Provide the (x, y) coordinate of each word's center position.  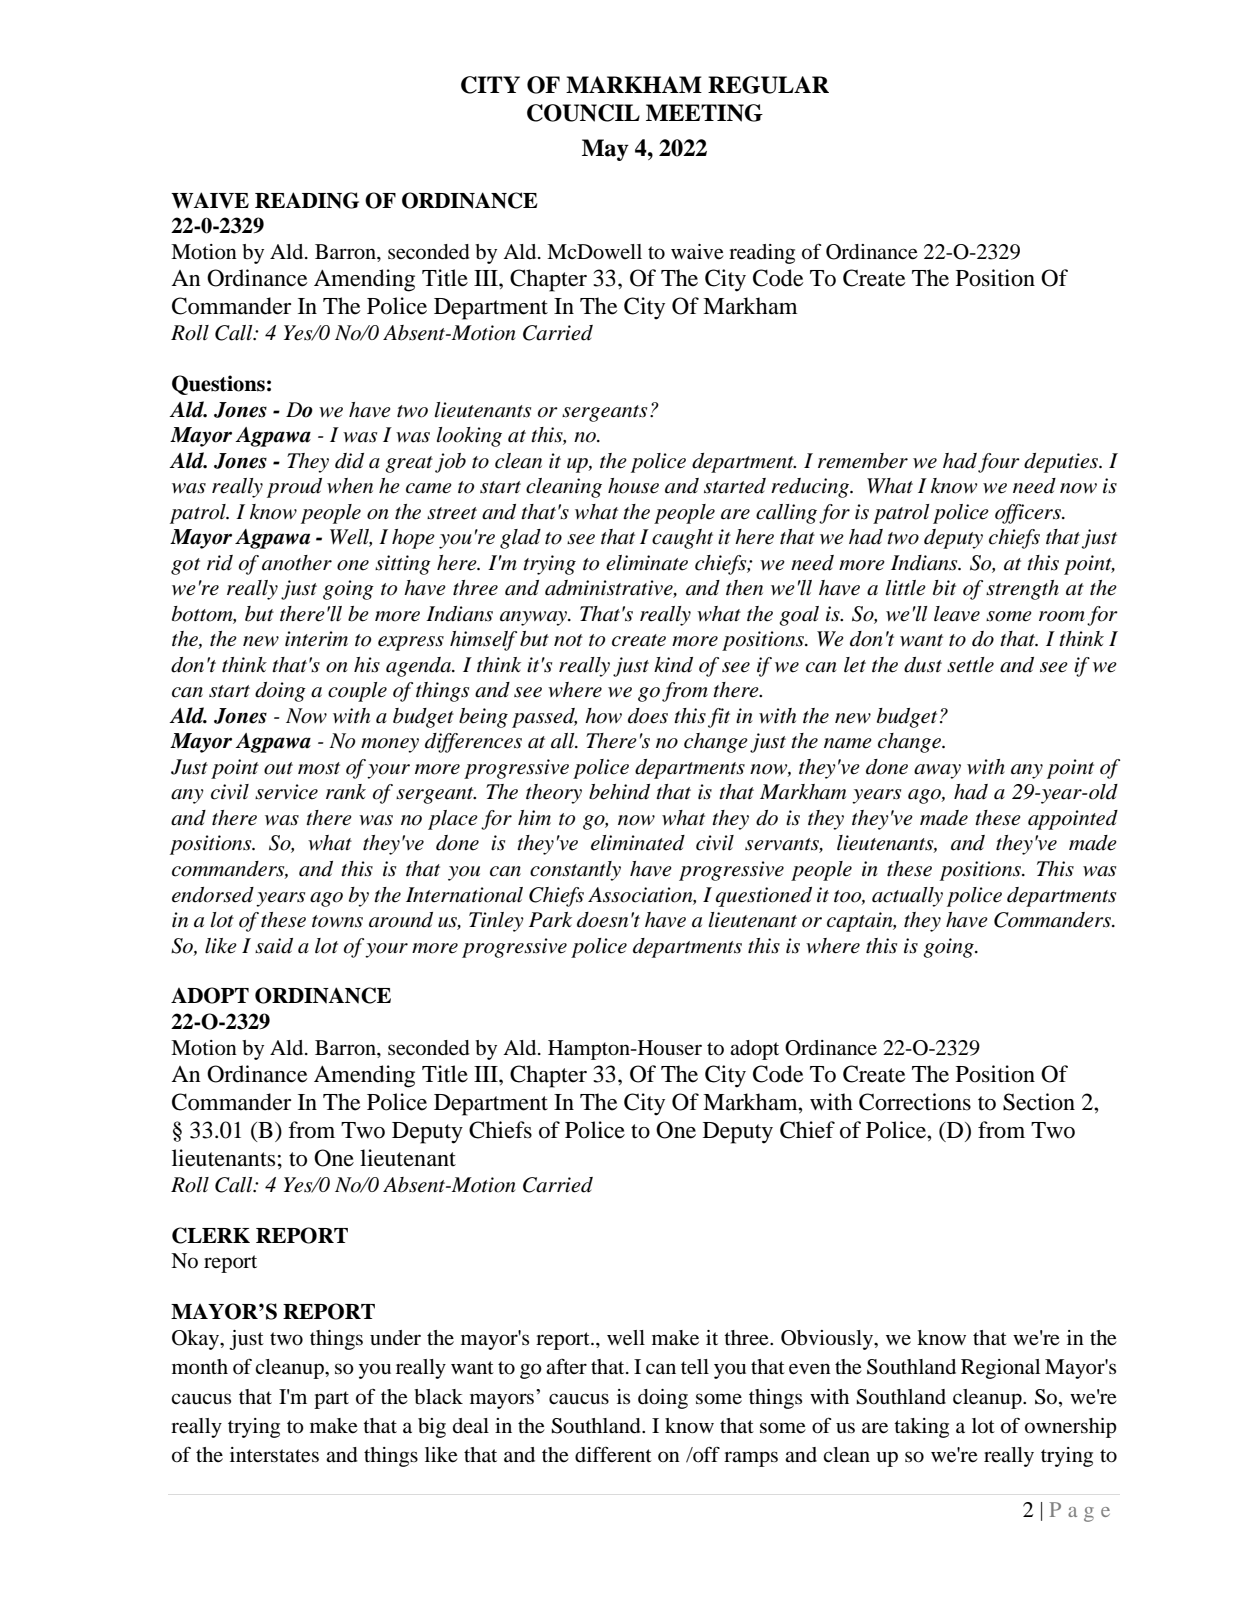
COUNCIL (583, 113)
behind (619, 792)
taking (921, 1428)
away (937, 771)
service (286, 792)
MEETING (704, 113)
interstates (274, 1455)
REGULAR (768, 85)
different (613, 1454)
